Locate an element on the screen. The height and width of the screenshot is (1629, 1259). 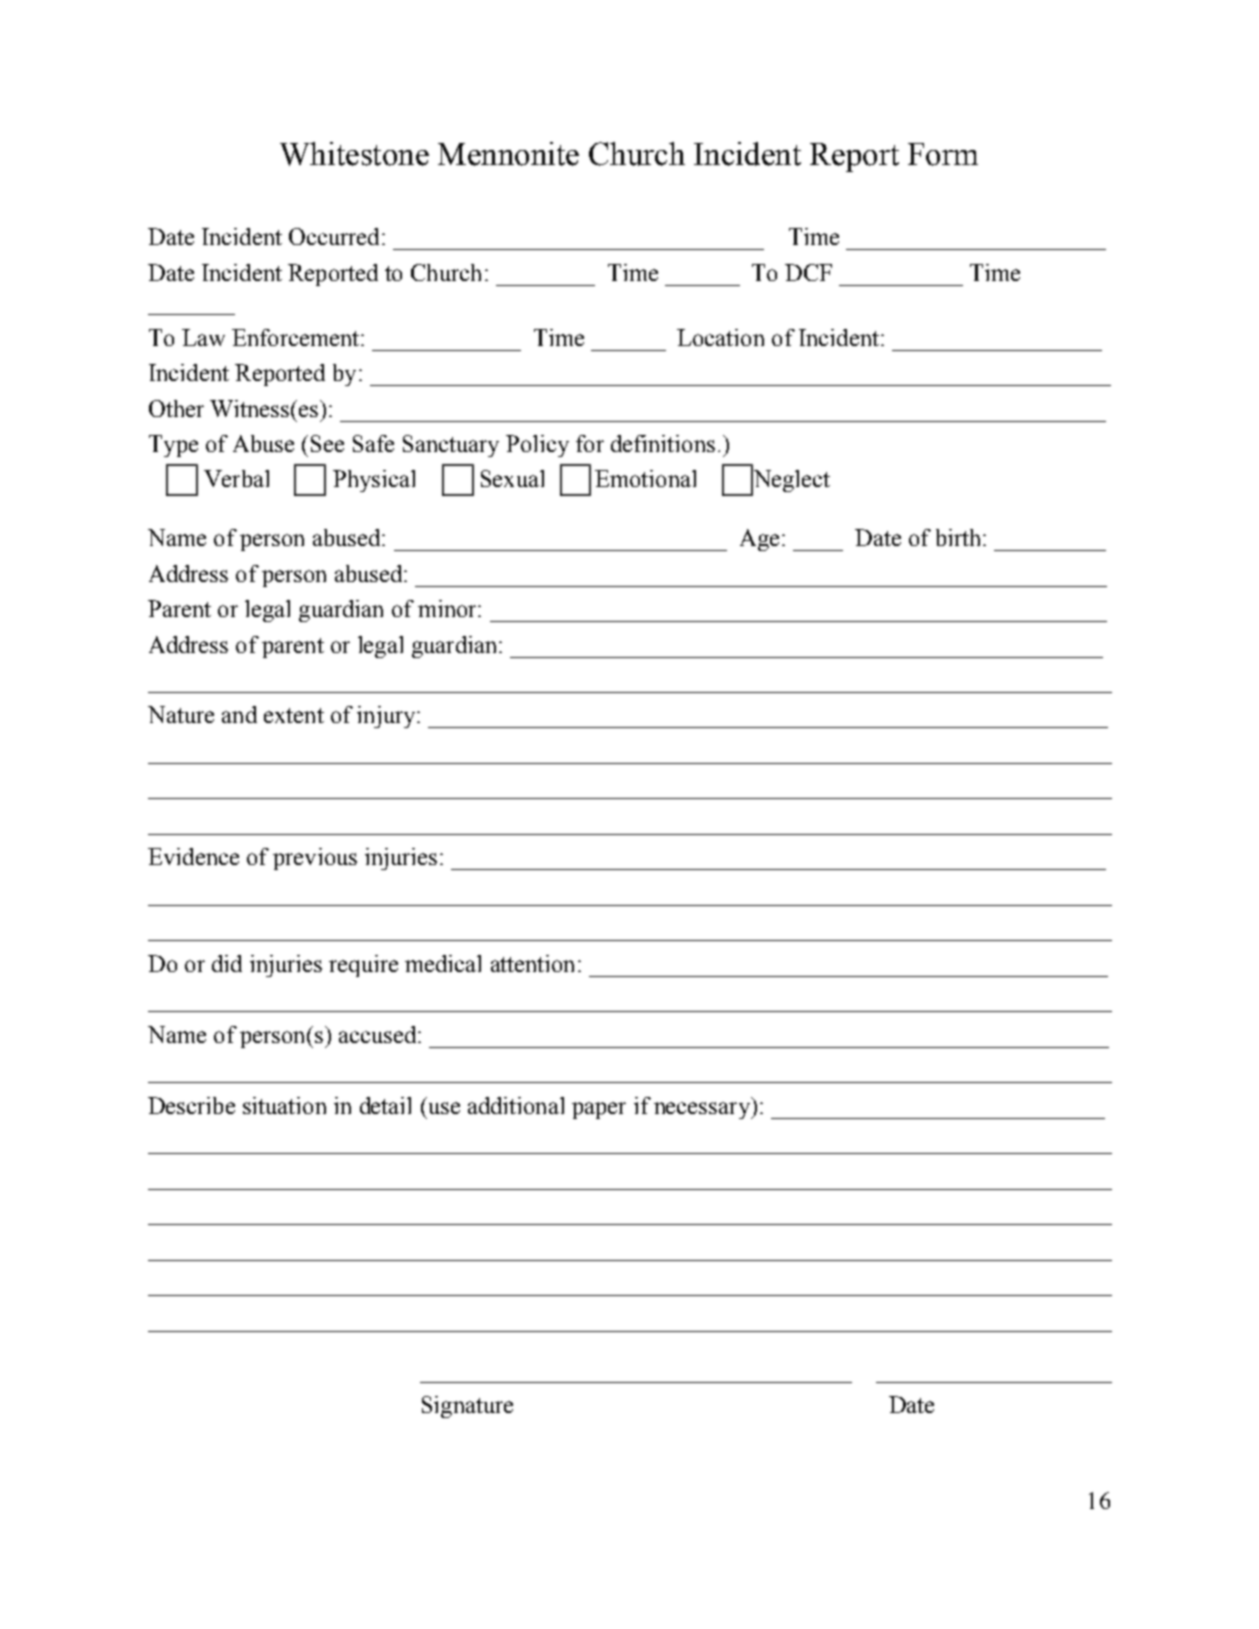
birth is located at coordinates (958, 537).
